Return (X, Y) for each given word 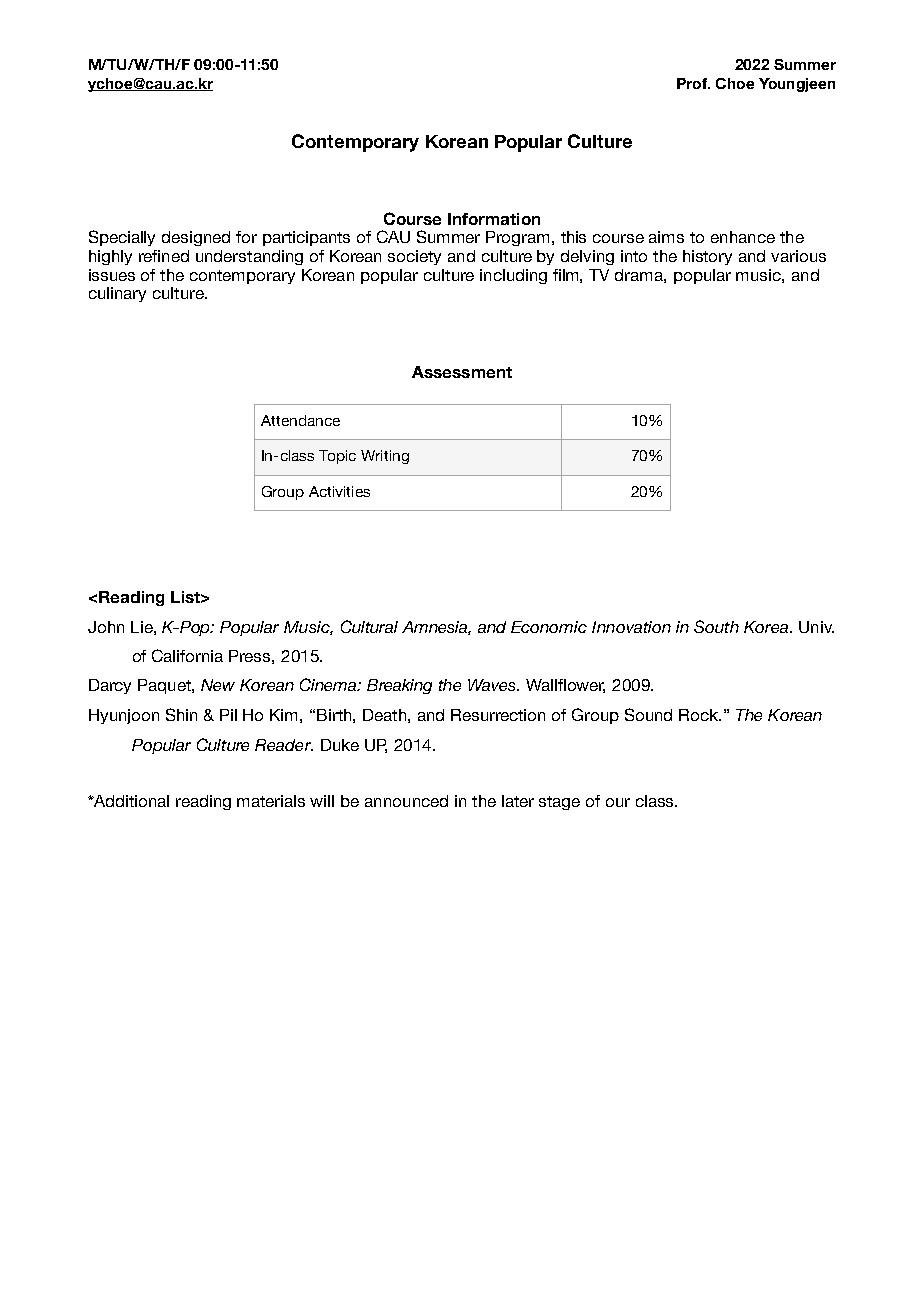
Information (494, 219)
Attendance (300, 420)
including (513, 276)
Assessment (462, 372)
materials (271, 801)
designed (196, 238)
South (716, 626)
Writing (385, 457)
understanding (249, 257)
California (187, 655)
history (707, 257)
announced (406, 801)
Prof (693, 83)
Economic (549, 627)
